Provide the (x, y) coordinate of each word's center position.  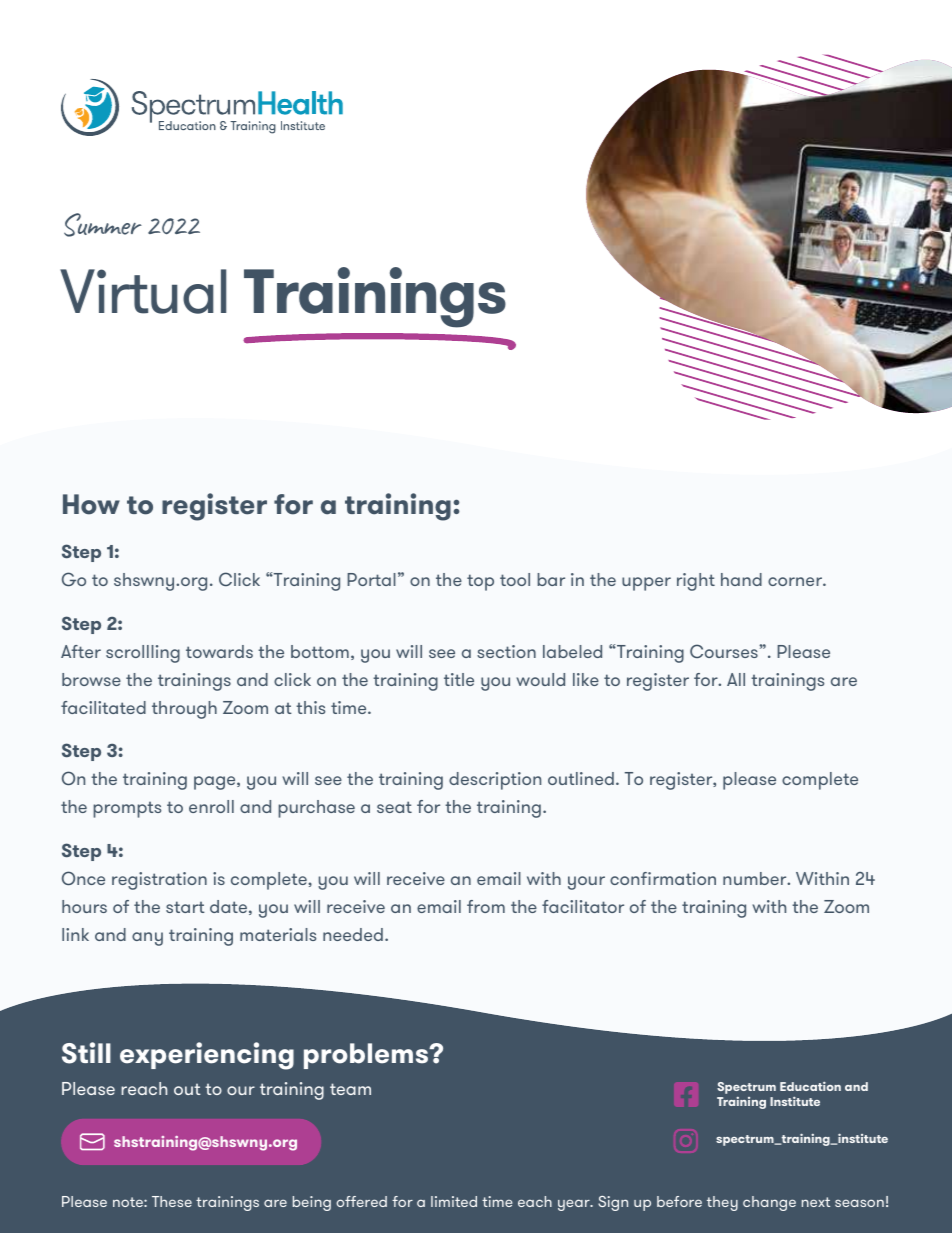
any (147, 939)
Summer (103, 225)
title (459, 679)
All (736, 679)
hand (741, 579)
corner (796, 581)
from (486, 906)
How (91, 504)
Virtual (143, 291)
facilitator (583, 906)
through (184, 710)
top (480, 582)
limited (454, 1201)
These (172, 1201)
